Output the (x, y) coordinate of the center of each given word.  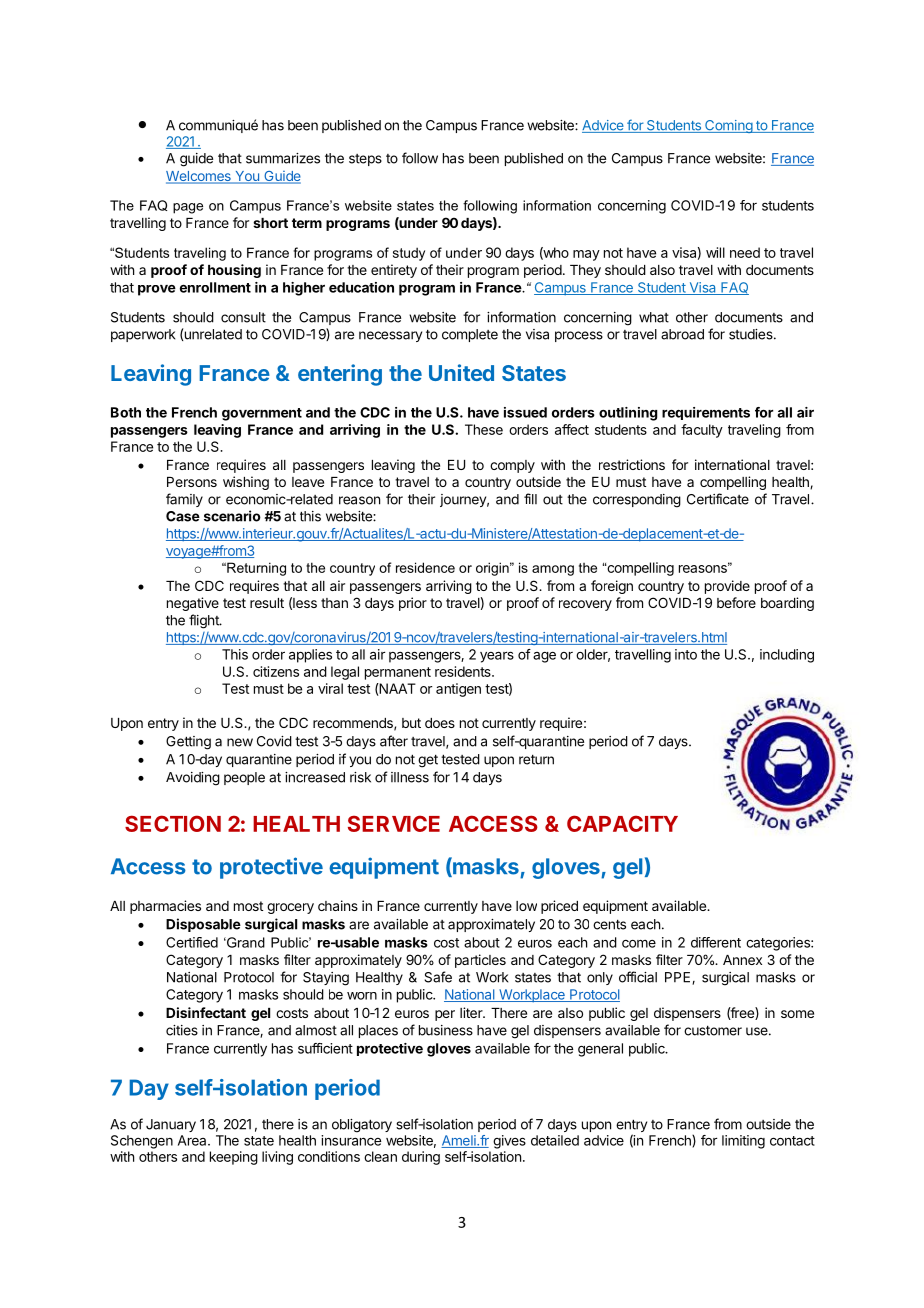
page (188, 208)
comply (512, 466)
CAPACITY (622, 823)
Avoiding (193, 779)
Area (193, 1140)
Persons (192, 482)
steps (365, 160)
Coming (728, 126)
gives (509, 1142)
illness (410, 777)
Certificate (718, 499)
